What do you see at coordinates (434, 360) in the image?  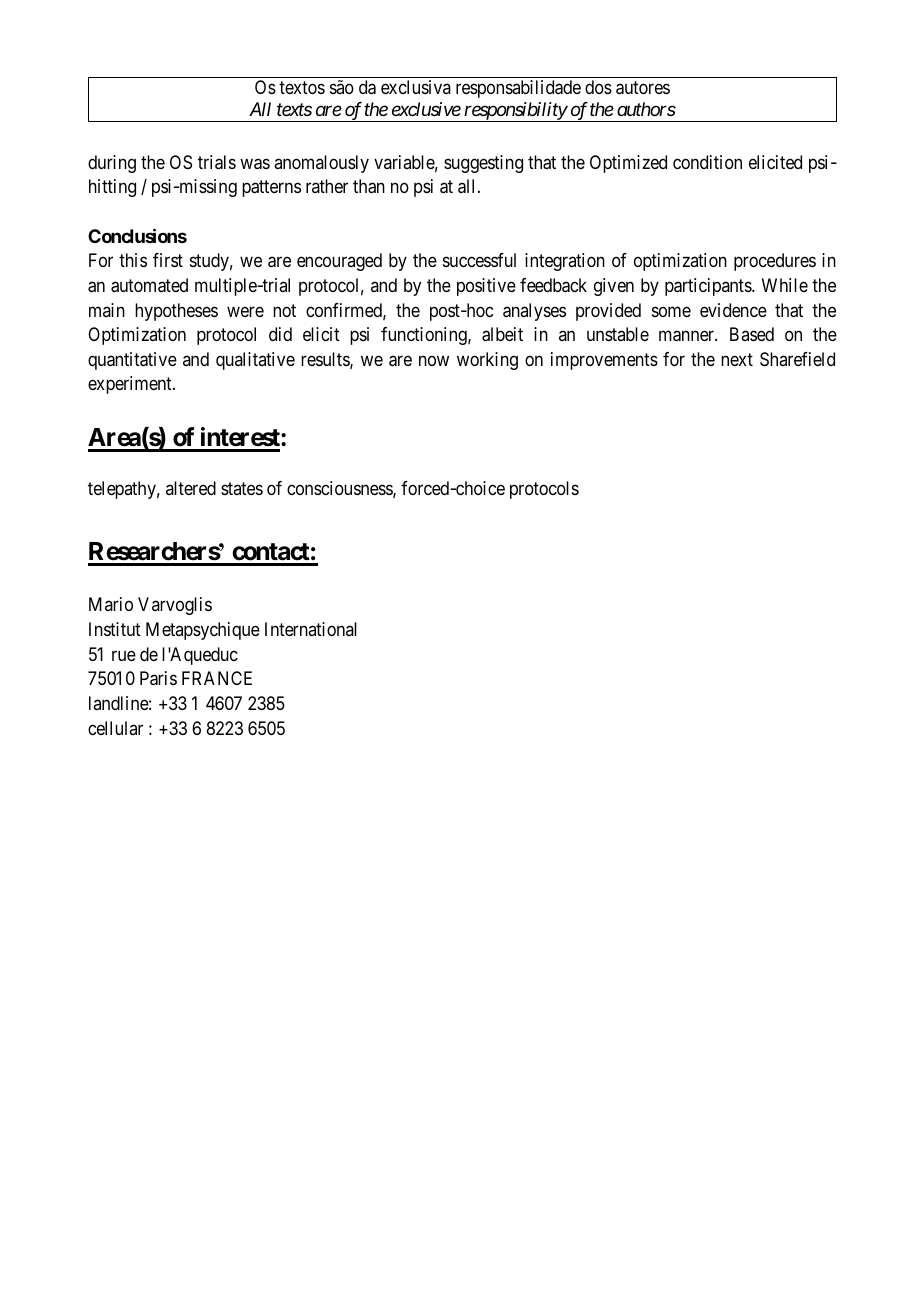 I see `now` at bounding box center [434, 360].
